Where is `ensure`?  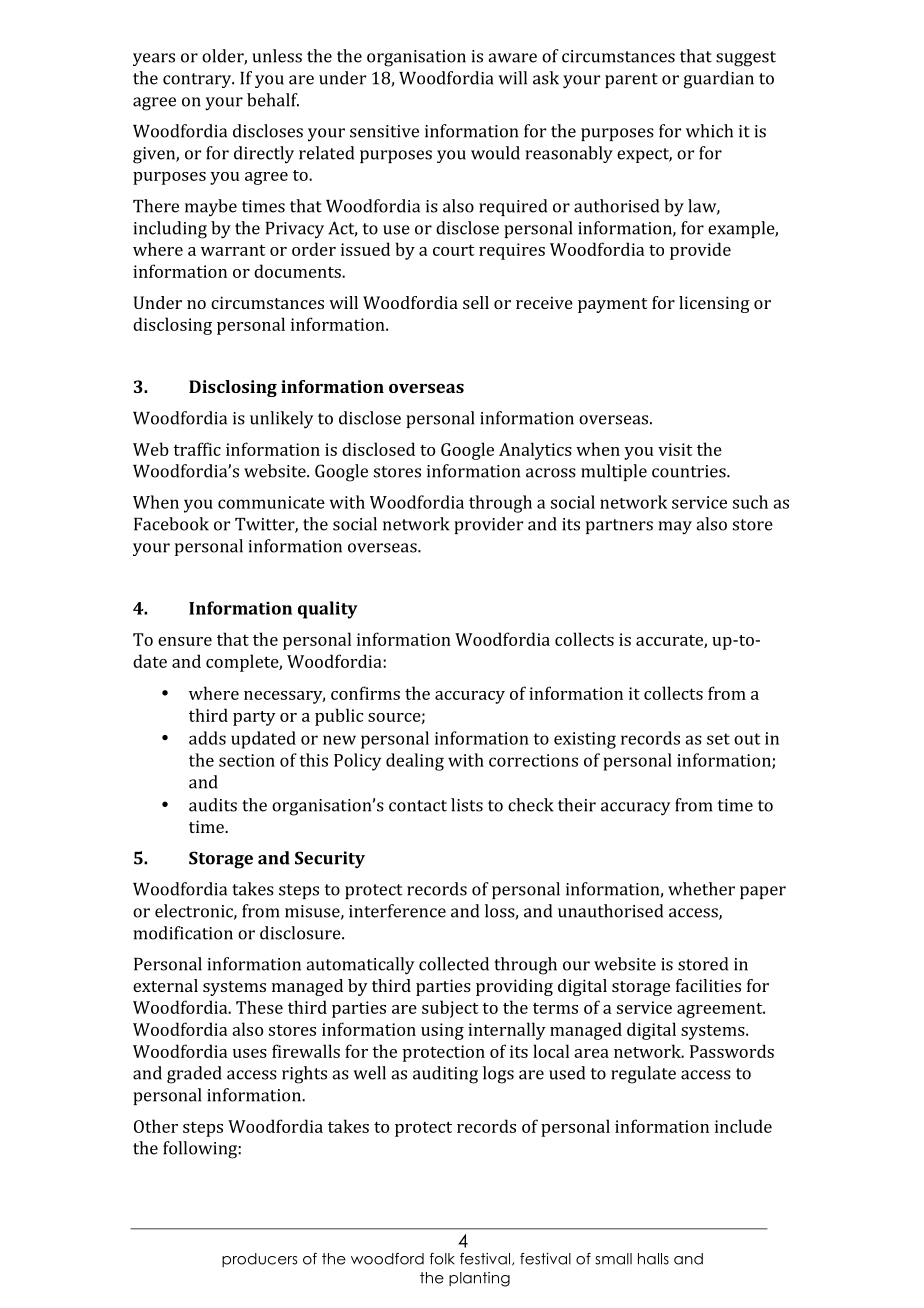
ensure is located at coordinates (185, 641).
